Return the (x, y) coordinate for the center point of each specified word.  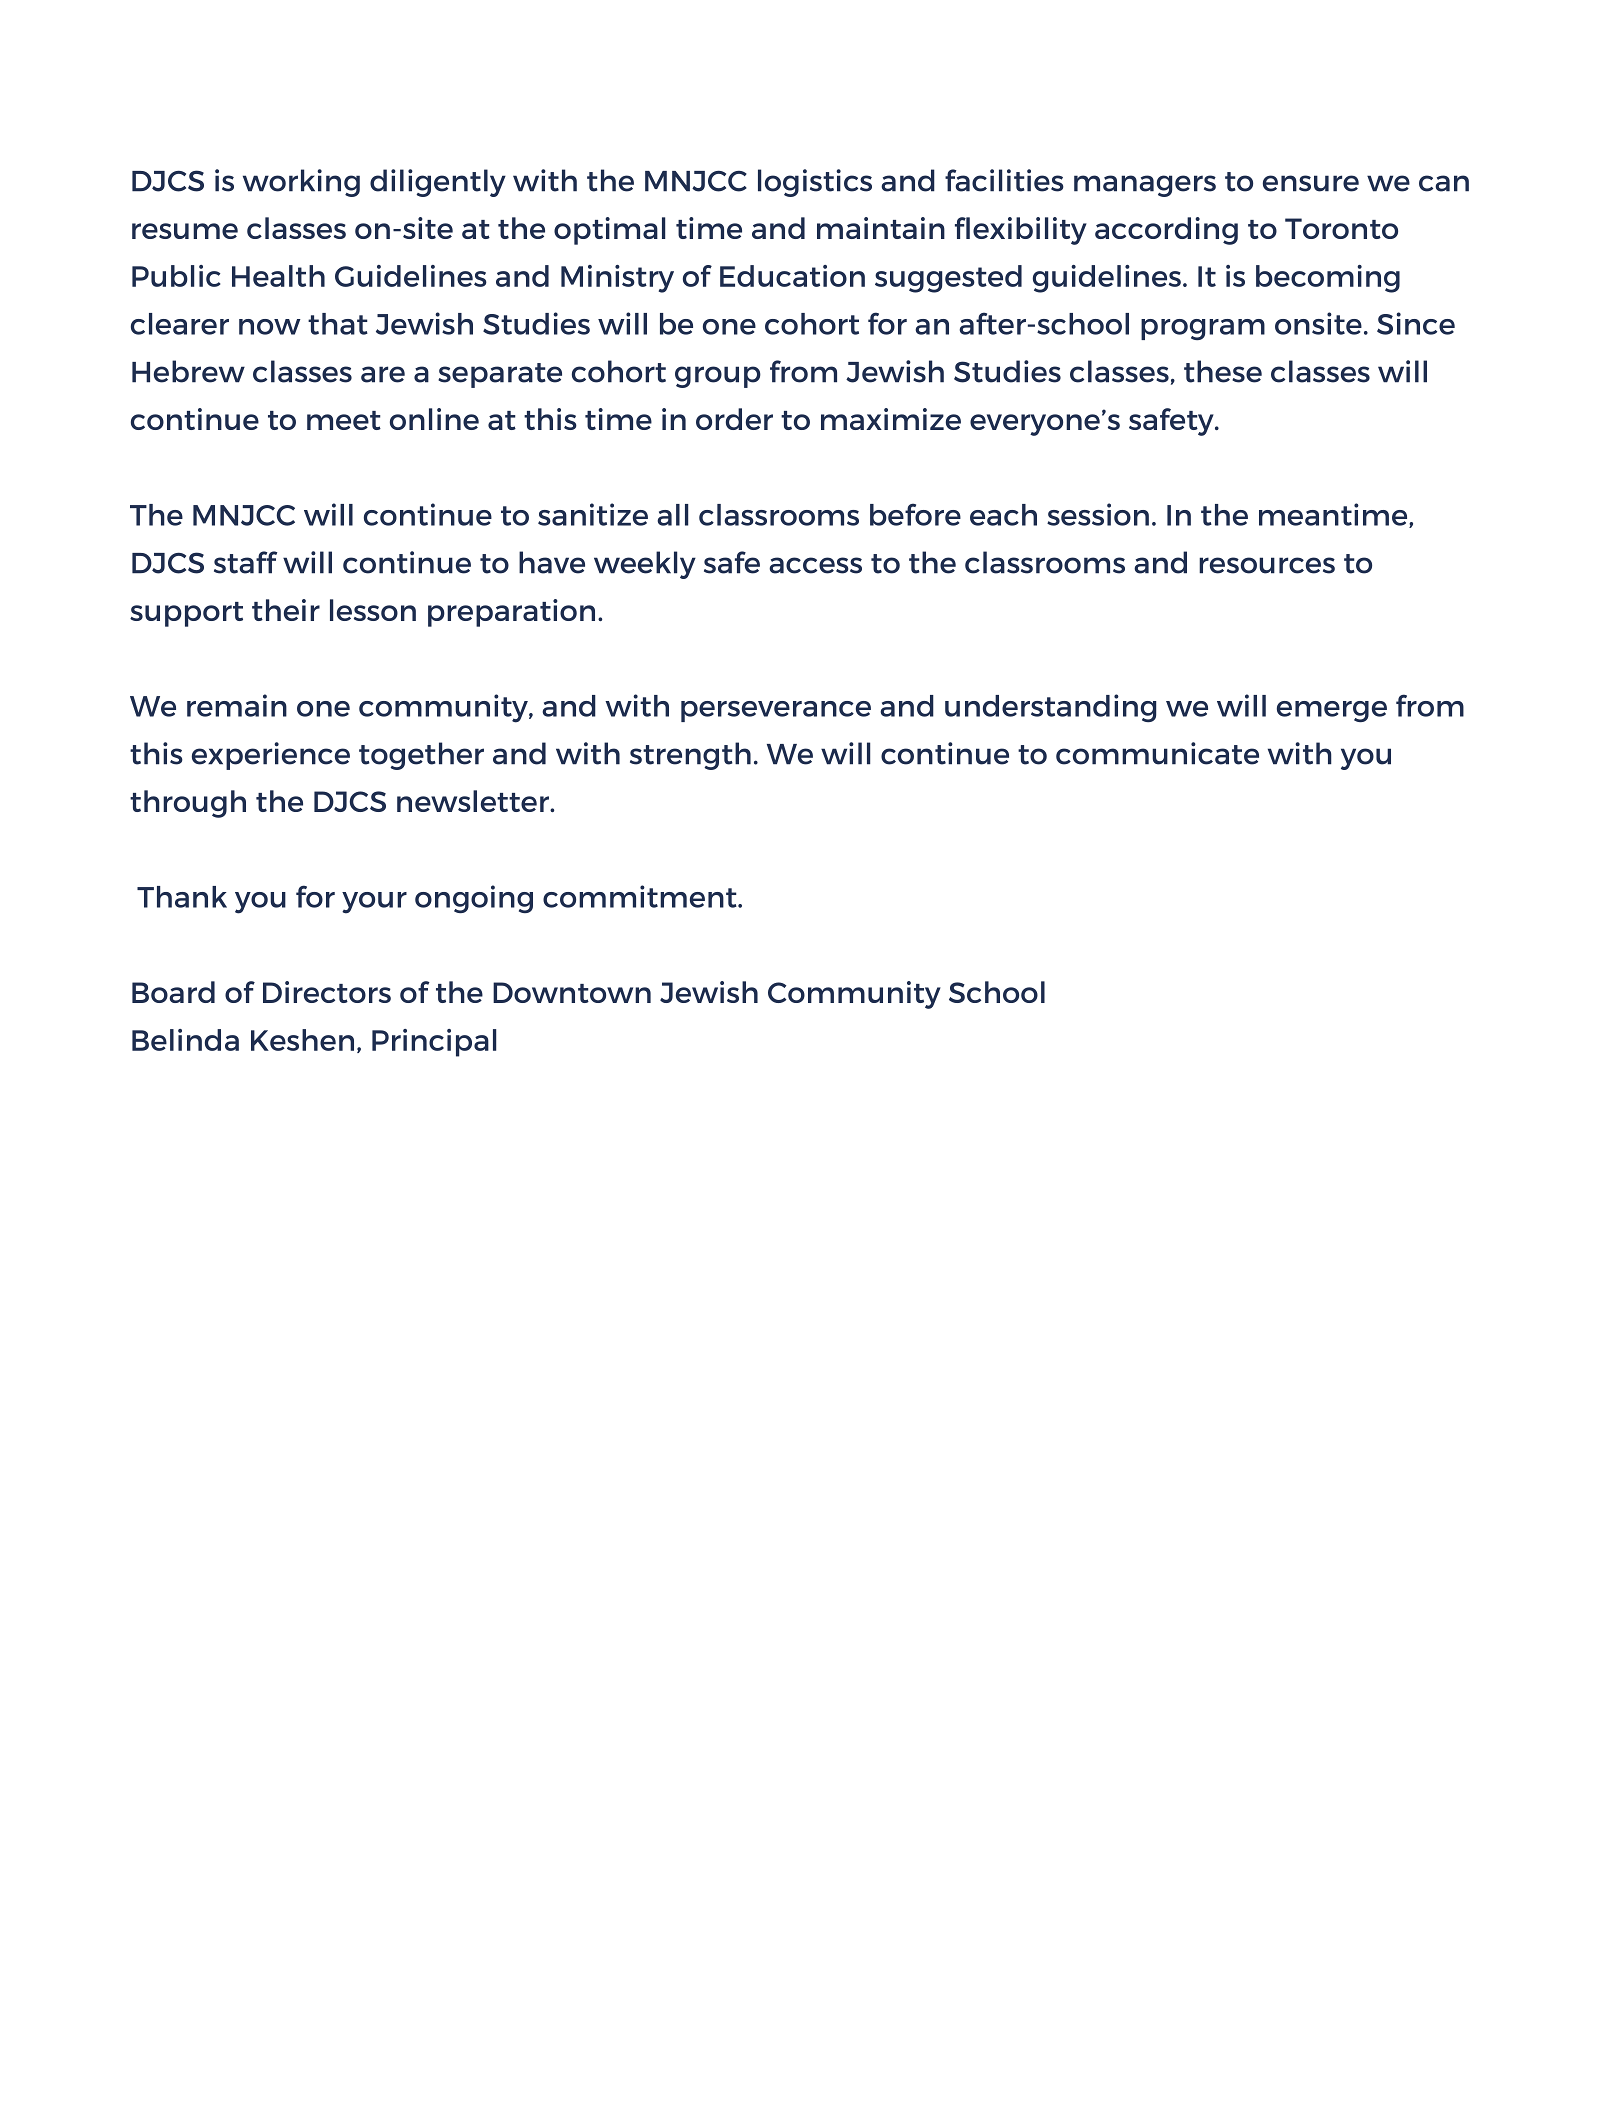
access (815, 565)
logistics (815, 183)
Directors (327, 992)
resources (1267, 565)
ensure (1311, 183)
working (301, 183)
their (286, 610)
